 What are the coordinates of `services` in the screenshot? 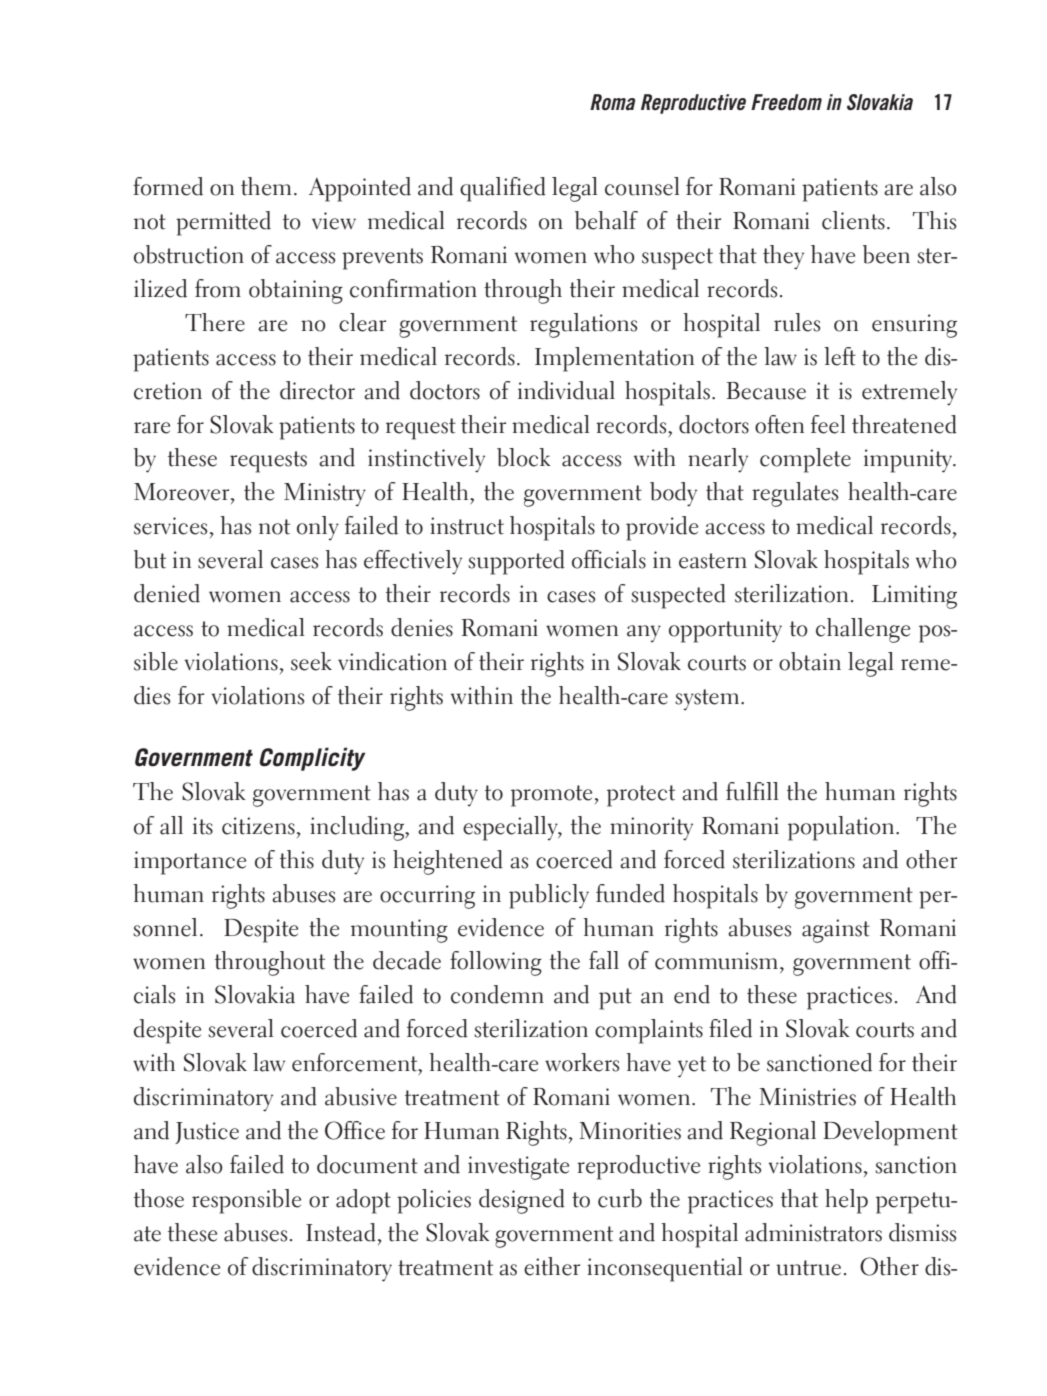 It's located at (170, 526).
